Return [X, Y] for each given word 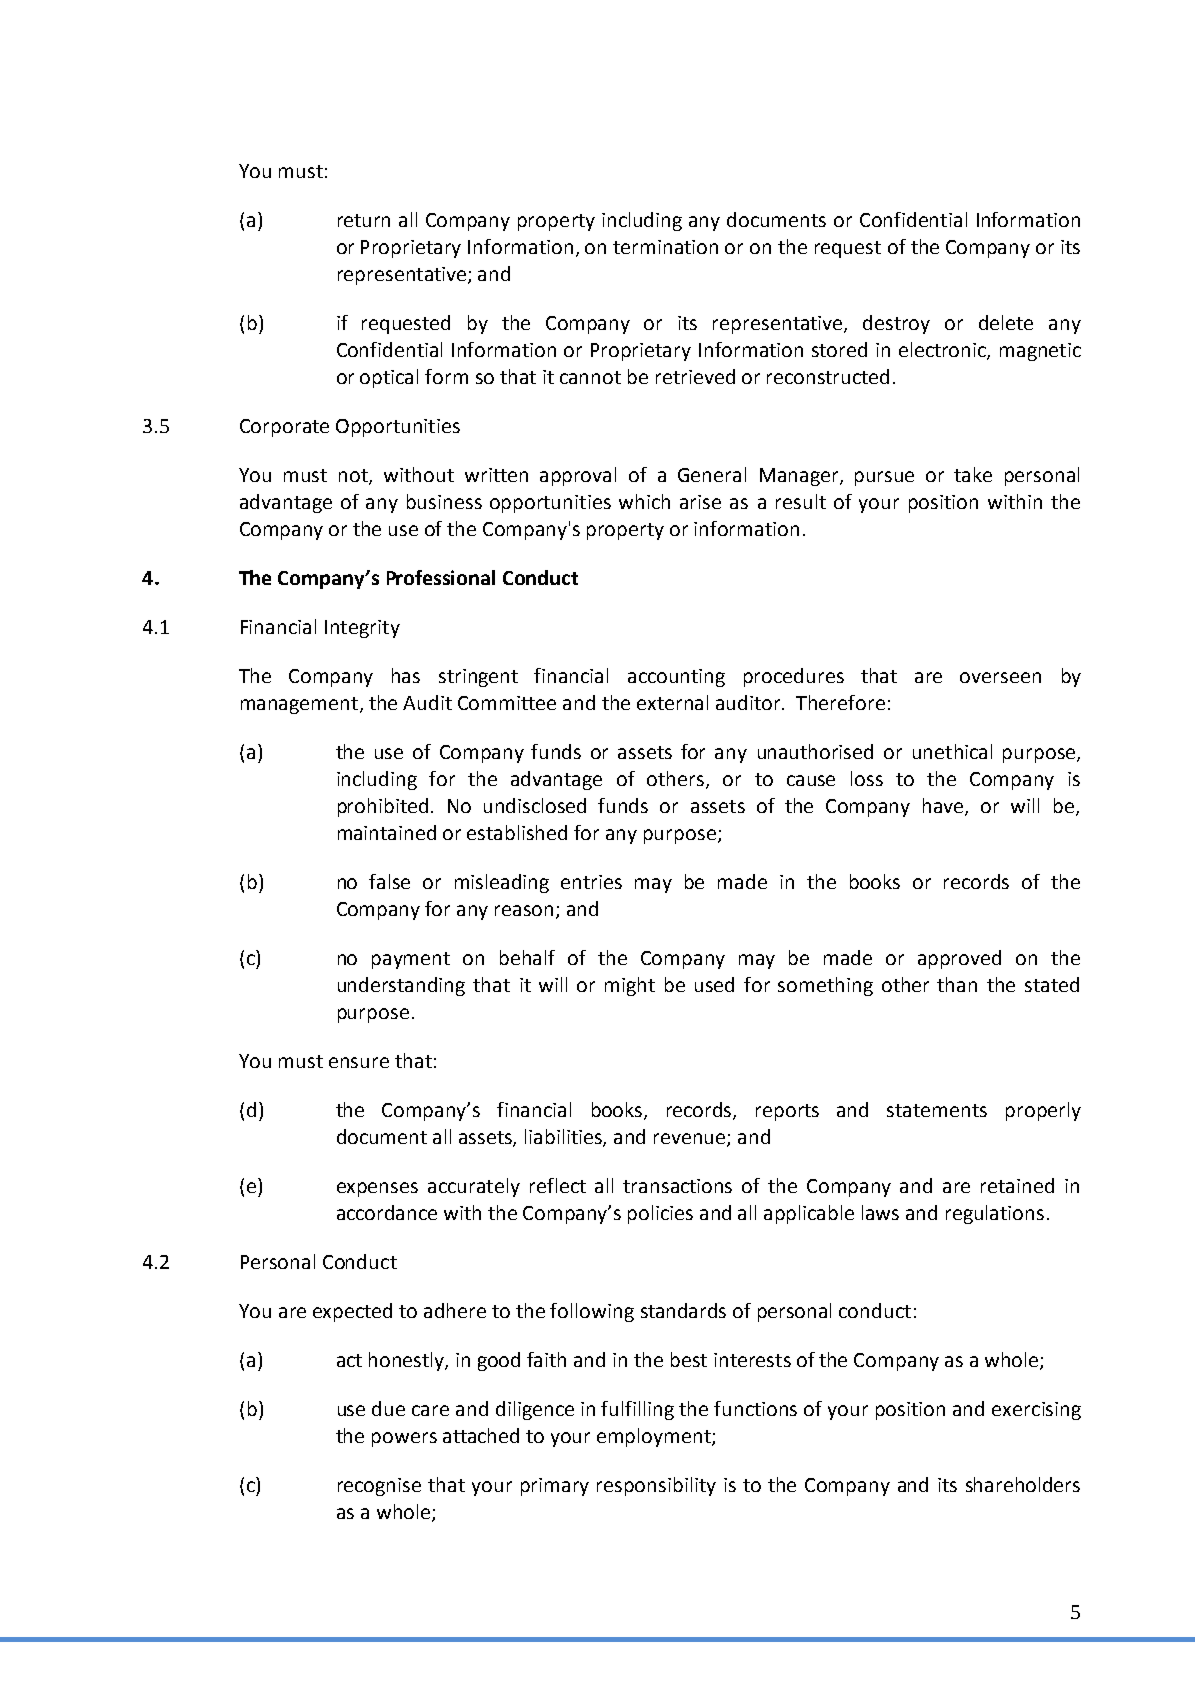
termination [665, 247]
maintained [387, 832]
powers [404, 1439]
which [644, 501]
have [944, 806]
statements [937, 1110]
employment [655, 1437]
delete [1006, 322]
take [973, 474]
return [364, 220]
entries [591, 882]
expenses [377, 1189]
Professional [441, 577]
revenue [691, 1139]
